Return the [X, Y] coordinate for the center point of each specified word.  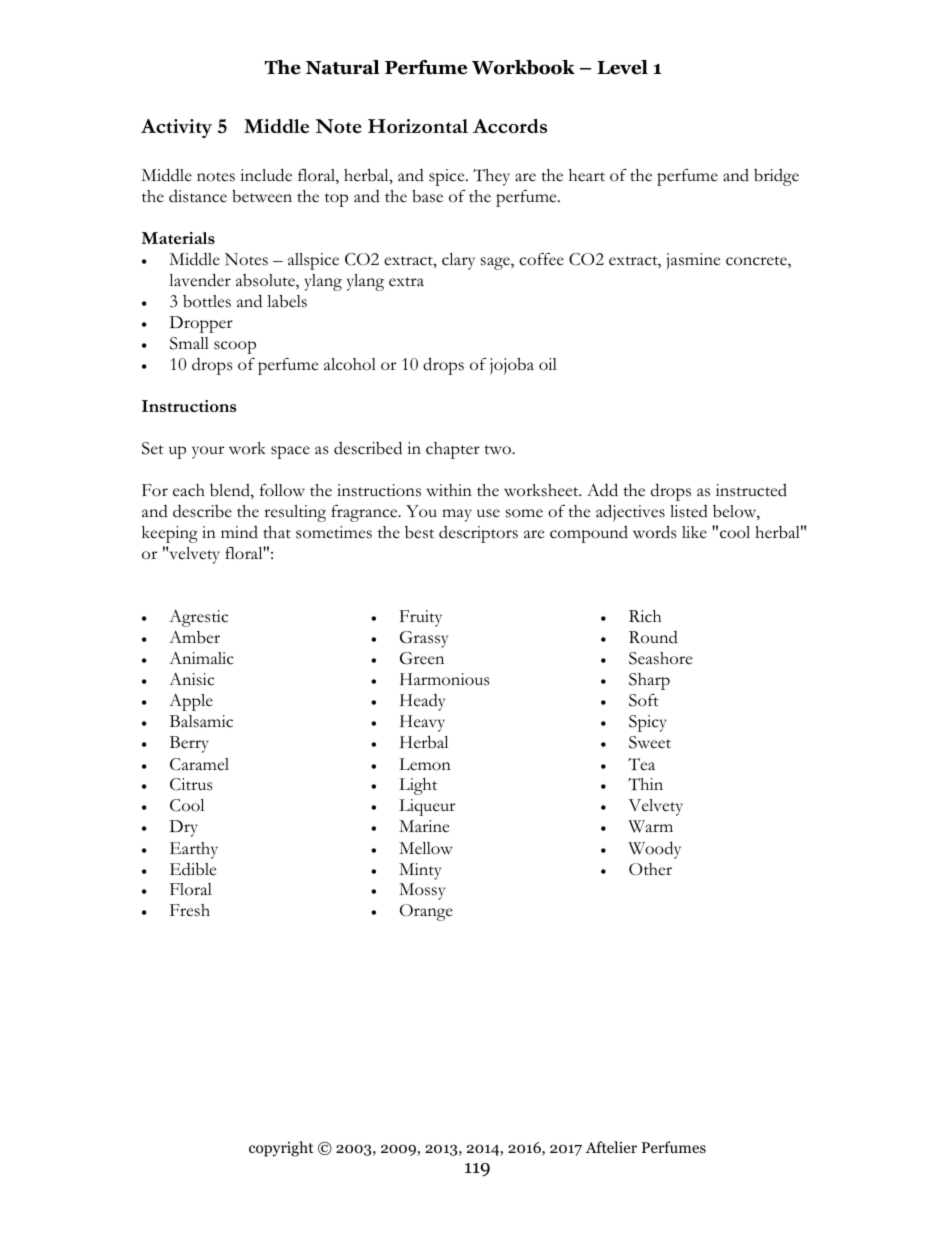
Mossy [422, 891]
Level [622, 67]
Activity [176, 128]
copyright [281, 1149]
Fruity [421, 618]
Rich [645, 616]
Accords [510, 126]
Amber [194, 637]
